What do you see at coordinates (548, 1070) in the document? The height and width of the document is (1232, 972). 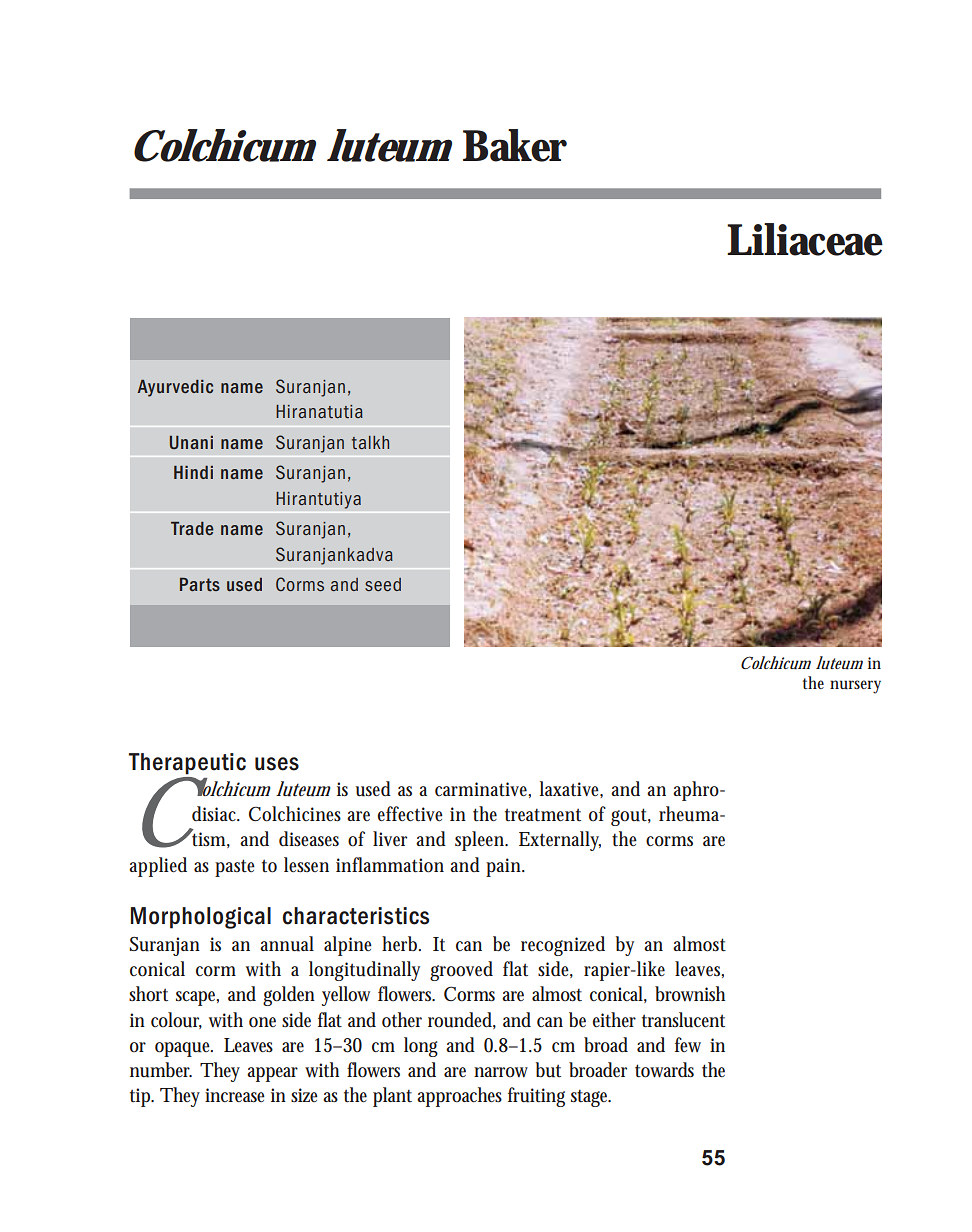 I see `but` at bounding box center [548, 1070].
